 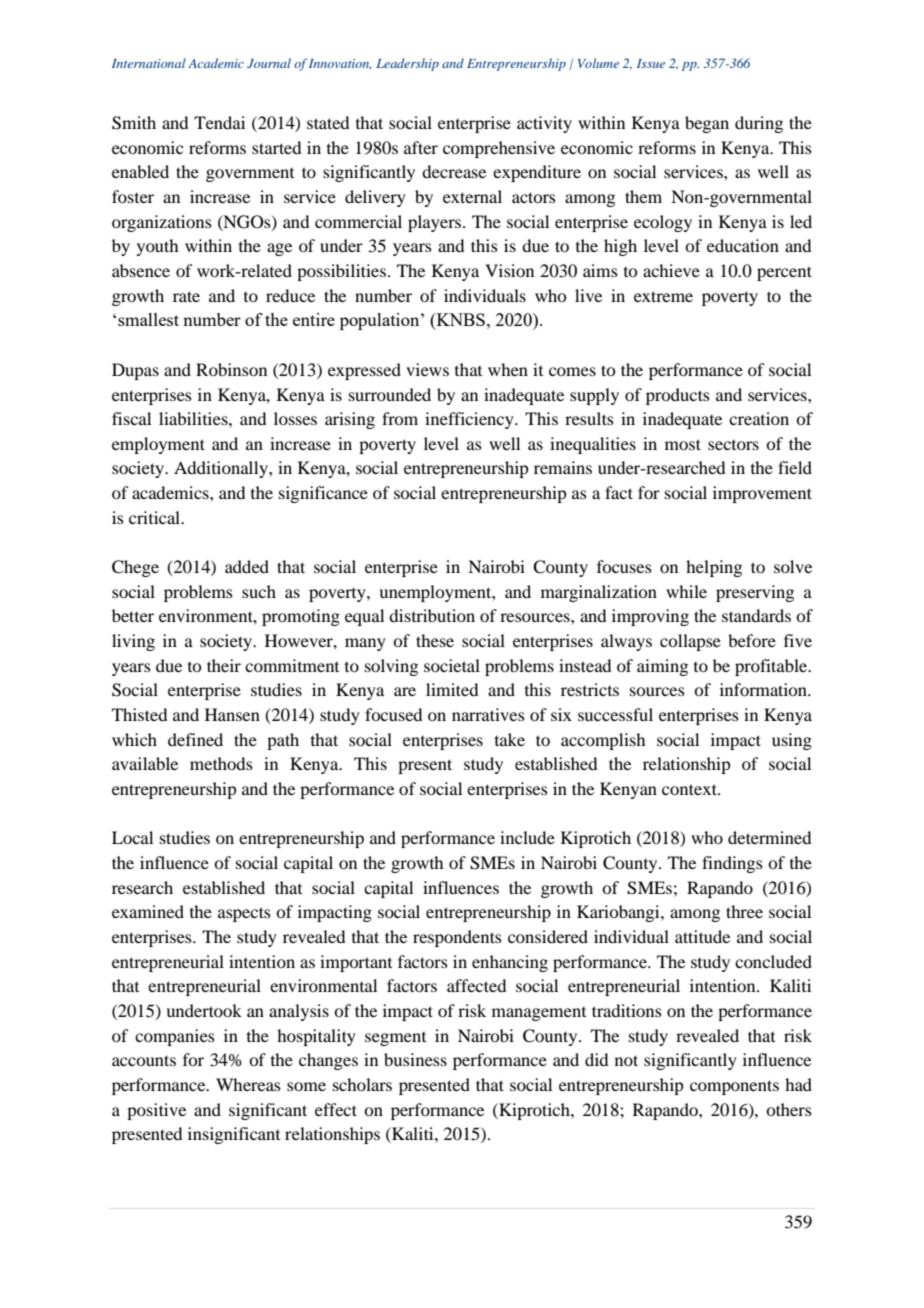 What do you see at coordinates (707, 124) in the screenshot?
I see `began` at bounding box center [707, 124].
